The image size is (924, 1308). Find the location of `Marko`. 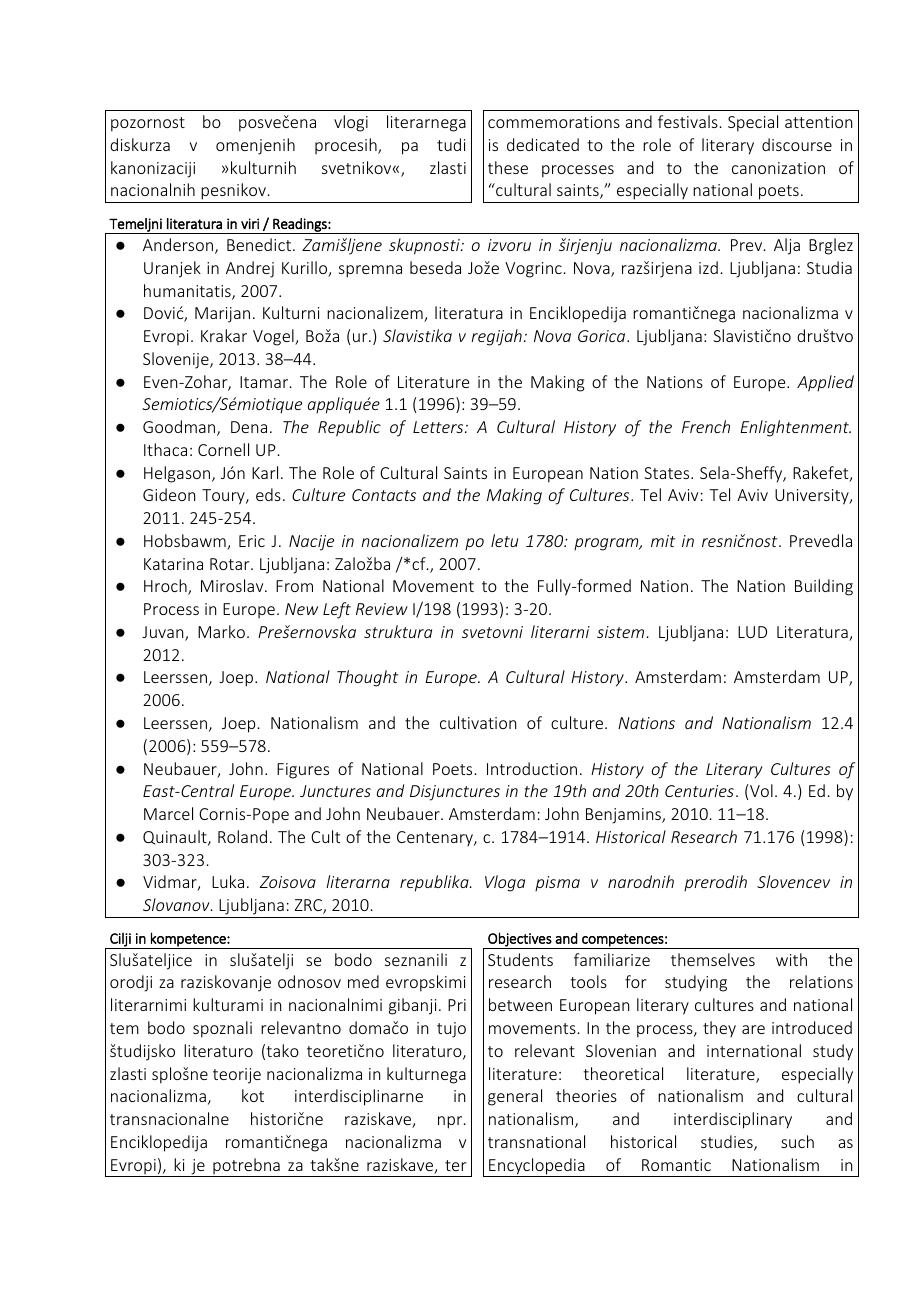

Marko is located at coordinates (221, 631).
